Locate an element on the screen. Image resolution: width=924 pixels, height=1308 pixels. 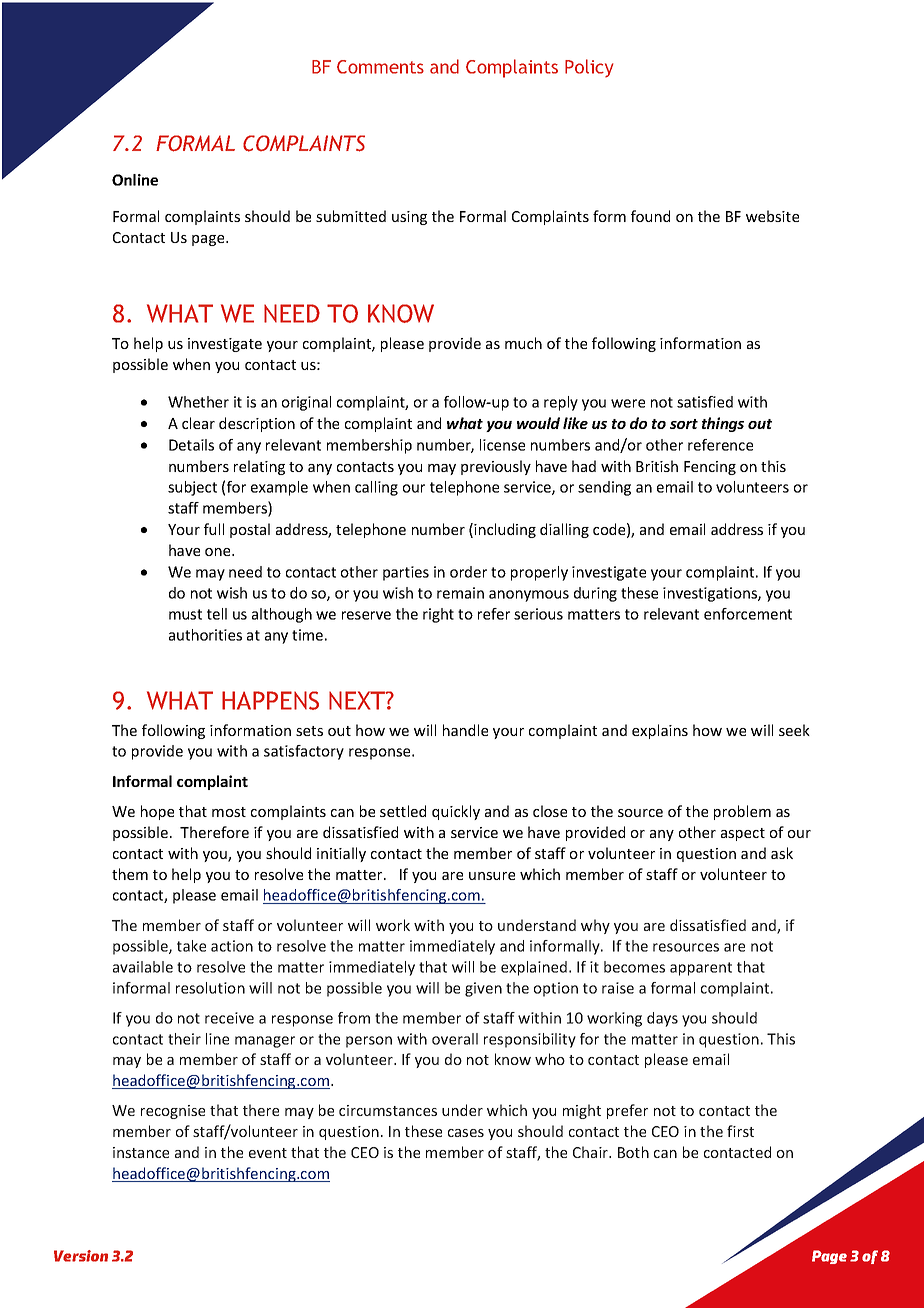
cases is located at coordinates (466, 1133).
